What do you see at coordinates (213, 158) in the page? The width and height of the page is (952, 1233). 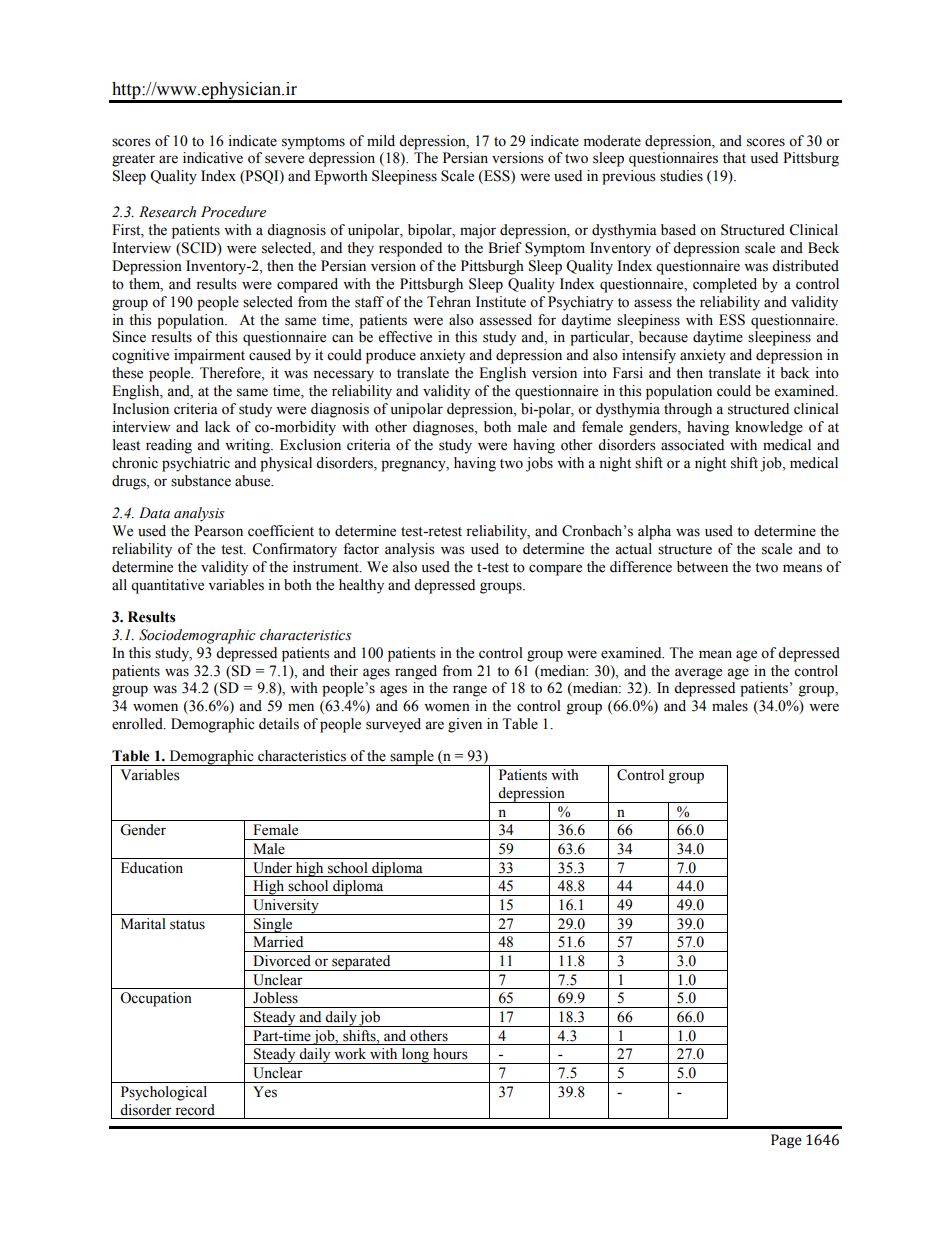 I see `indicative` at bounding box center [213, 158].
